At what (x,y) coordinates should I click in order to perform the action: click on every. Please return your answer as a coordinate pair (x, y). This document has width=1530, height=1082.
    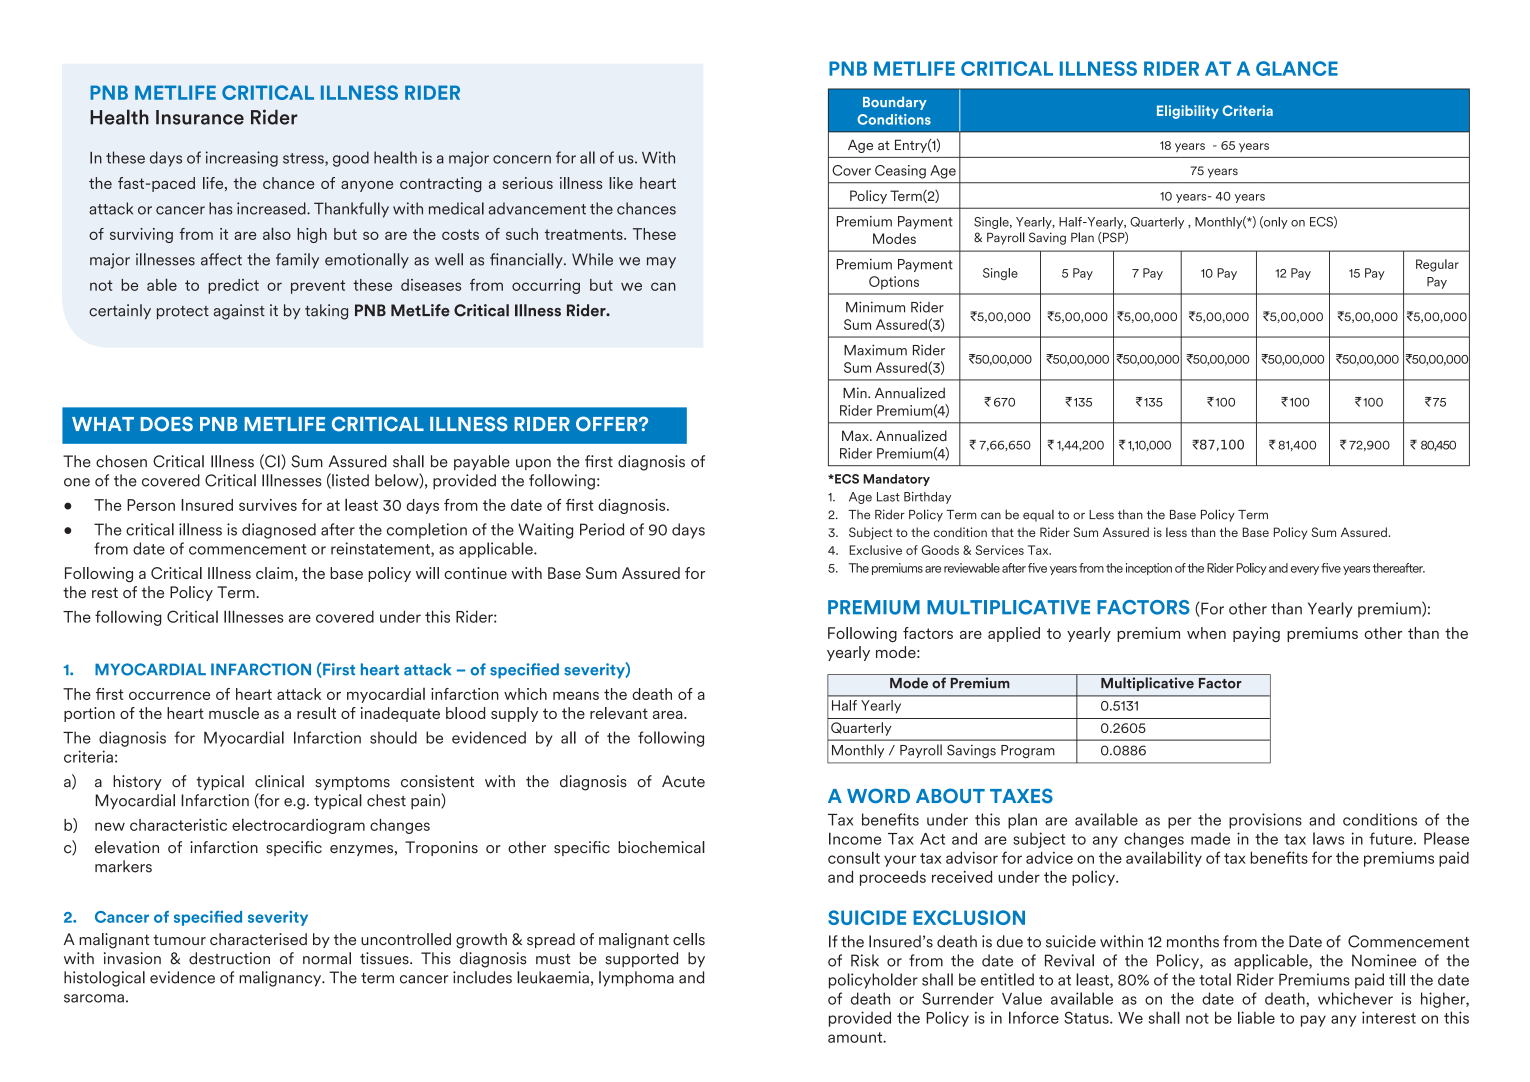
    Looking at the image, I should click on (1306, 570).
